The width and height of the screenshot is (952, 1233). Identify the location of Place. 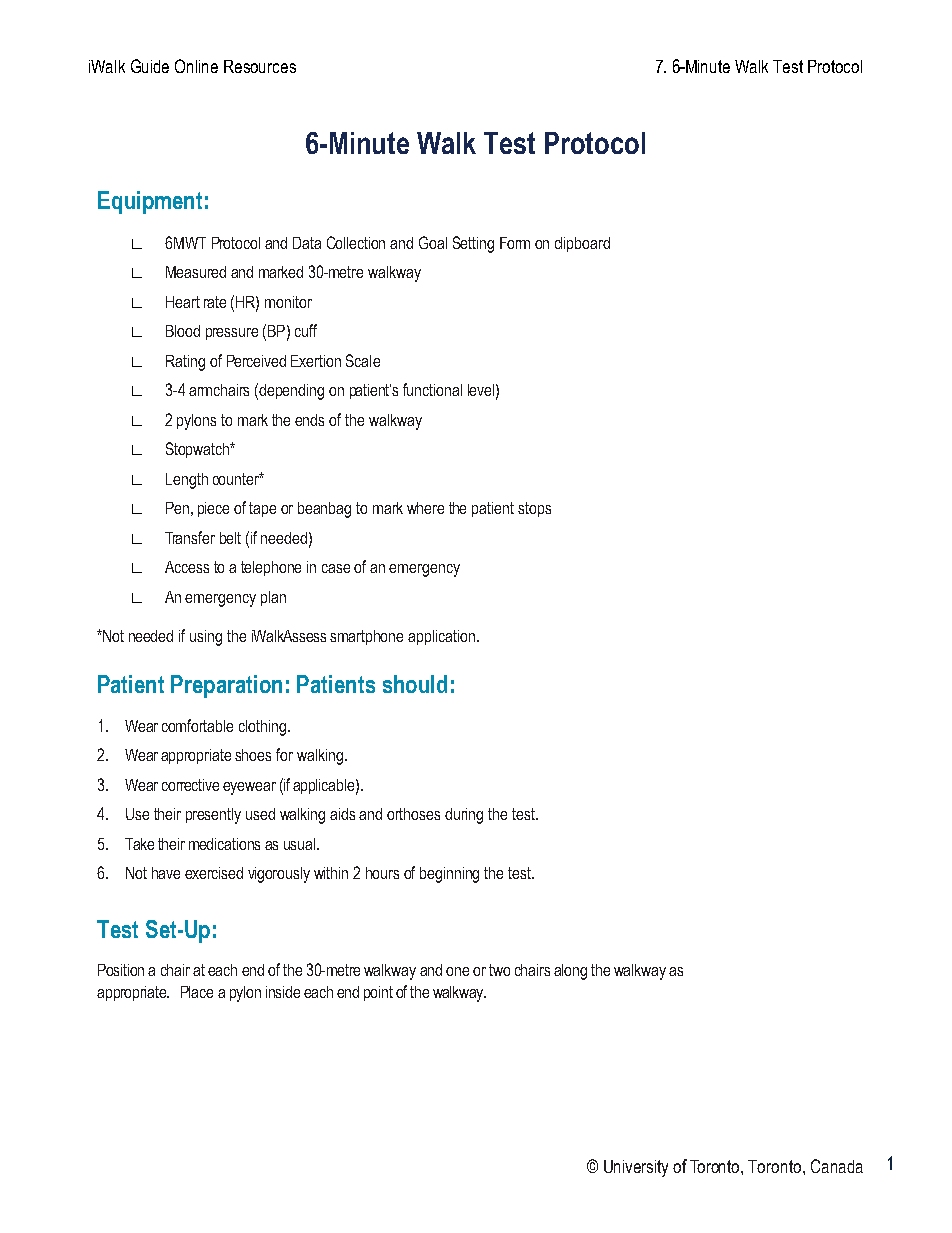
(197, 992).
